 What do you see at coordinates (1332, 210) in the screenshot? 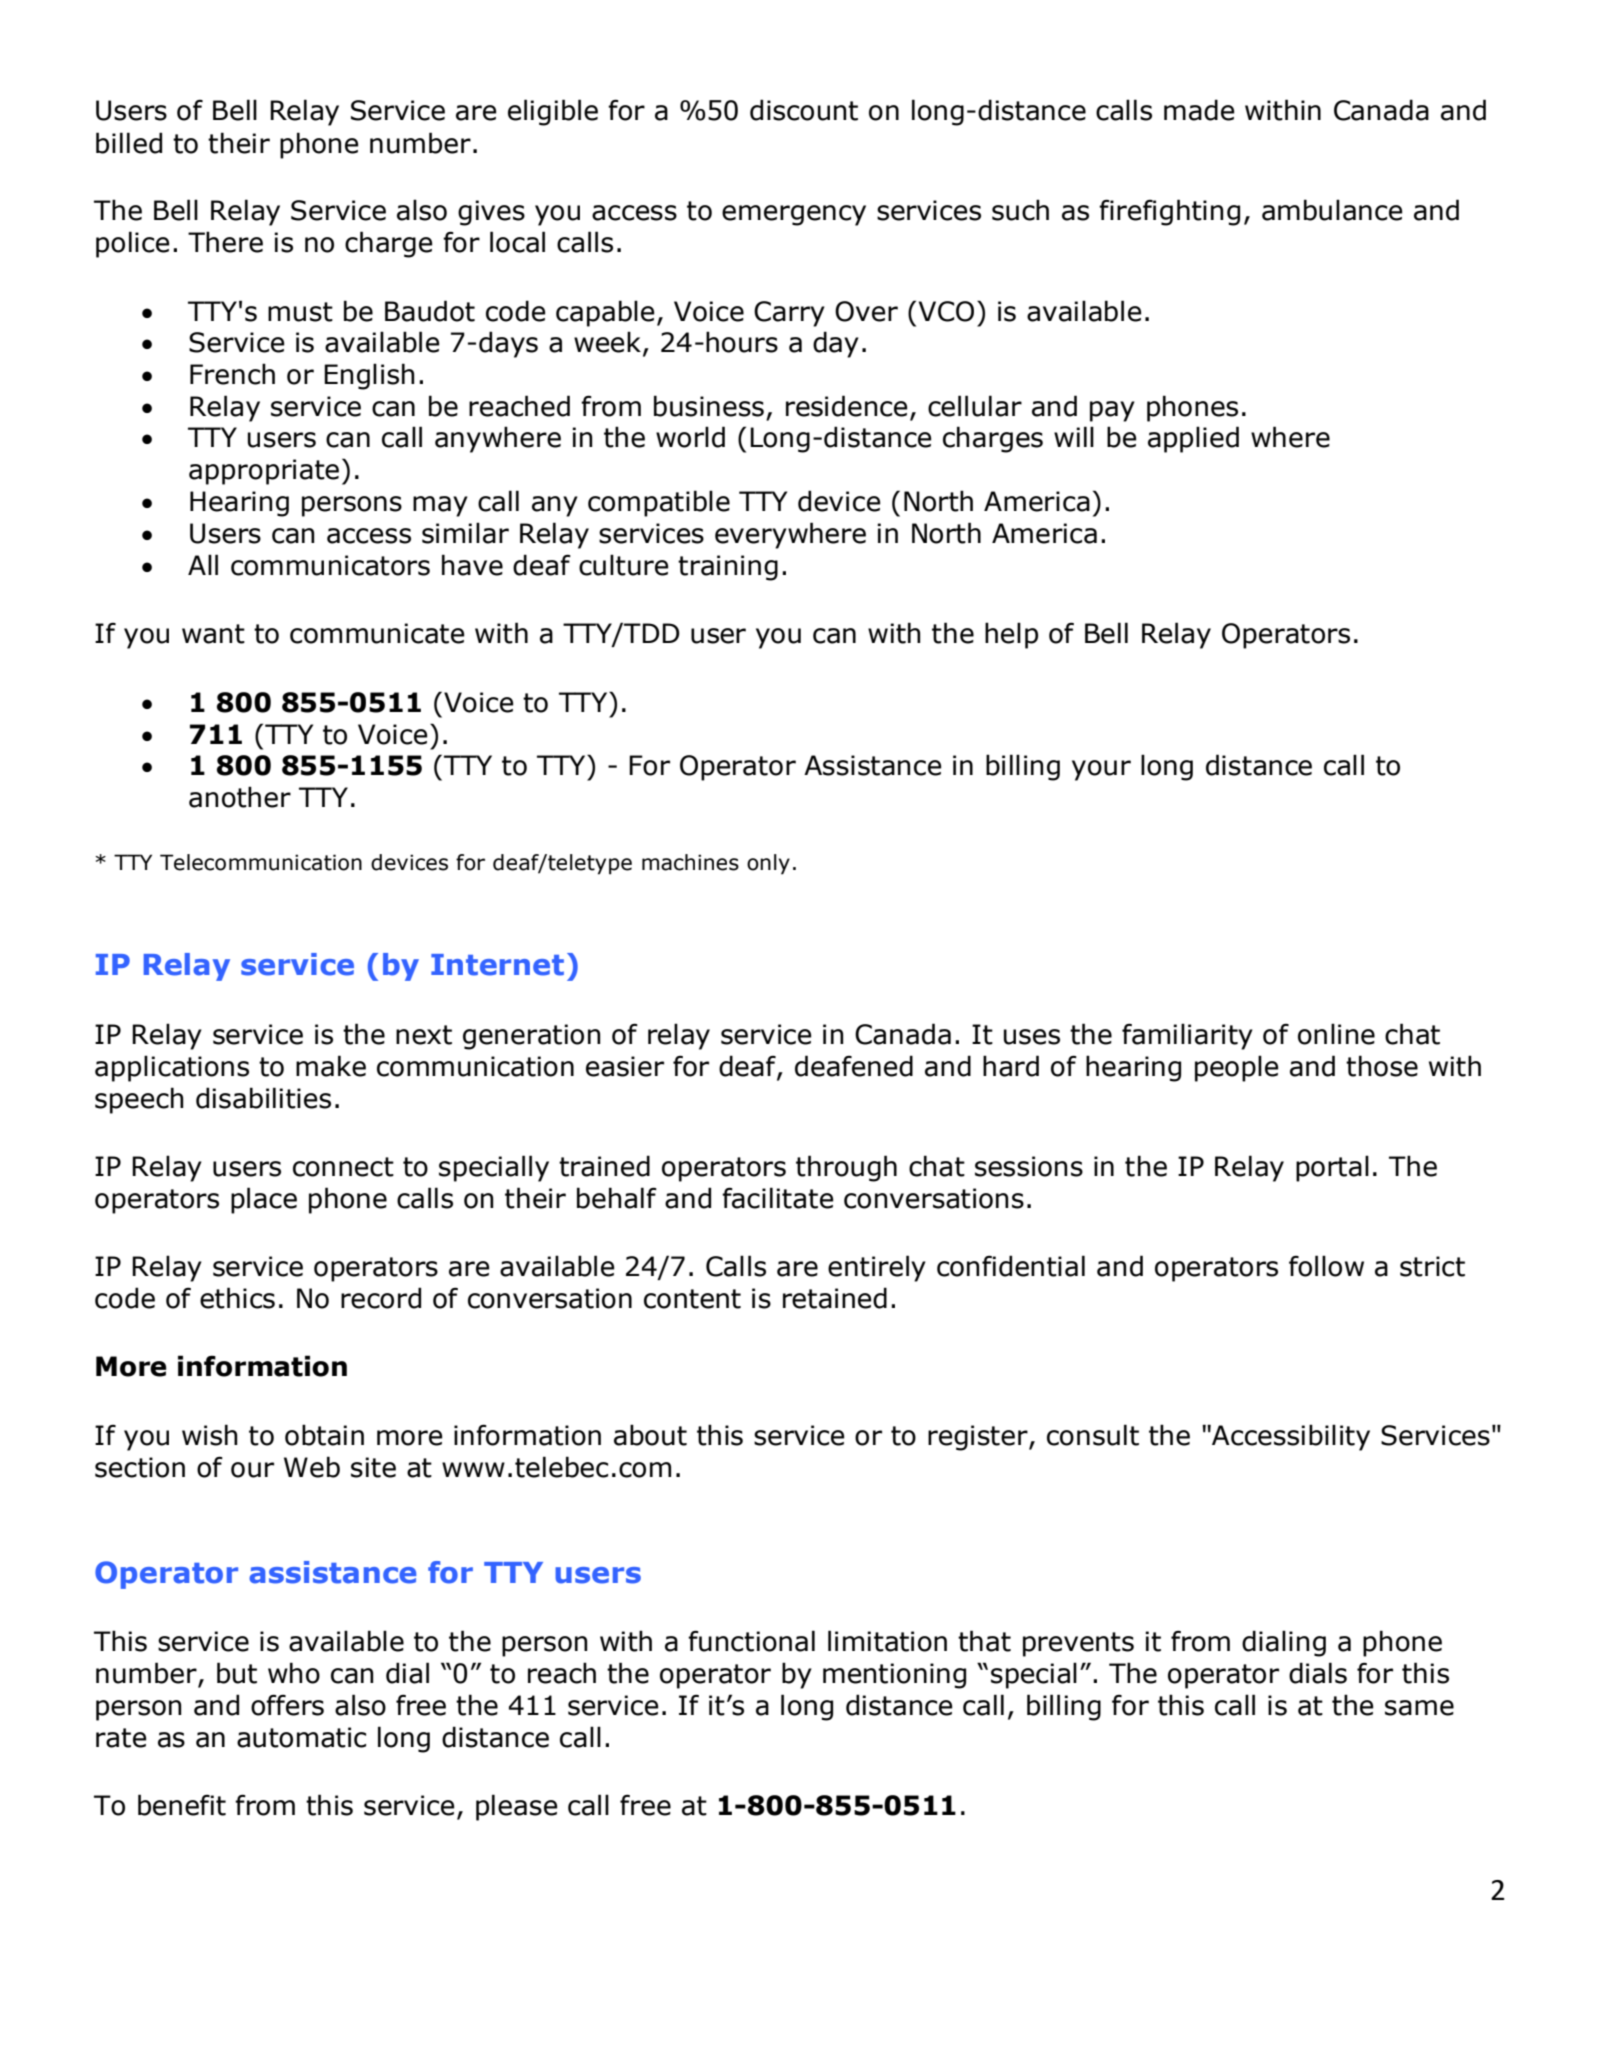
I see `ambulance` at bounding box center [1332, 210].
